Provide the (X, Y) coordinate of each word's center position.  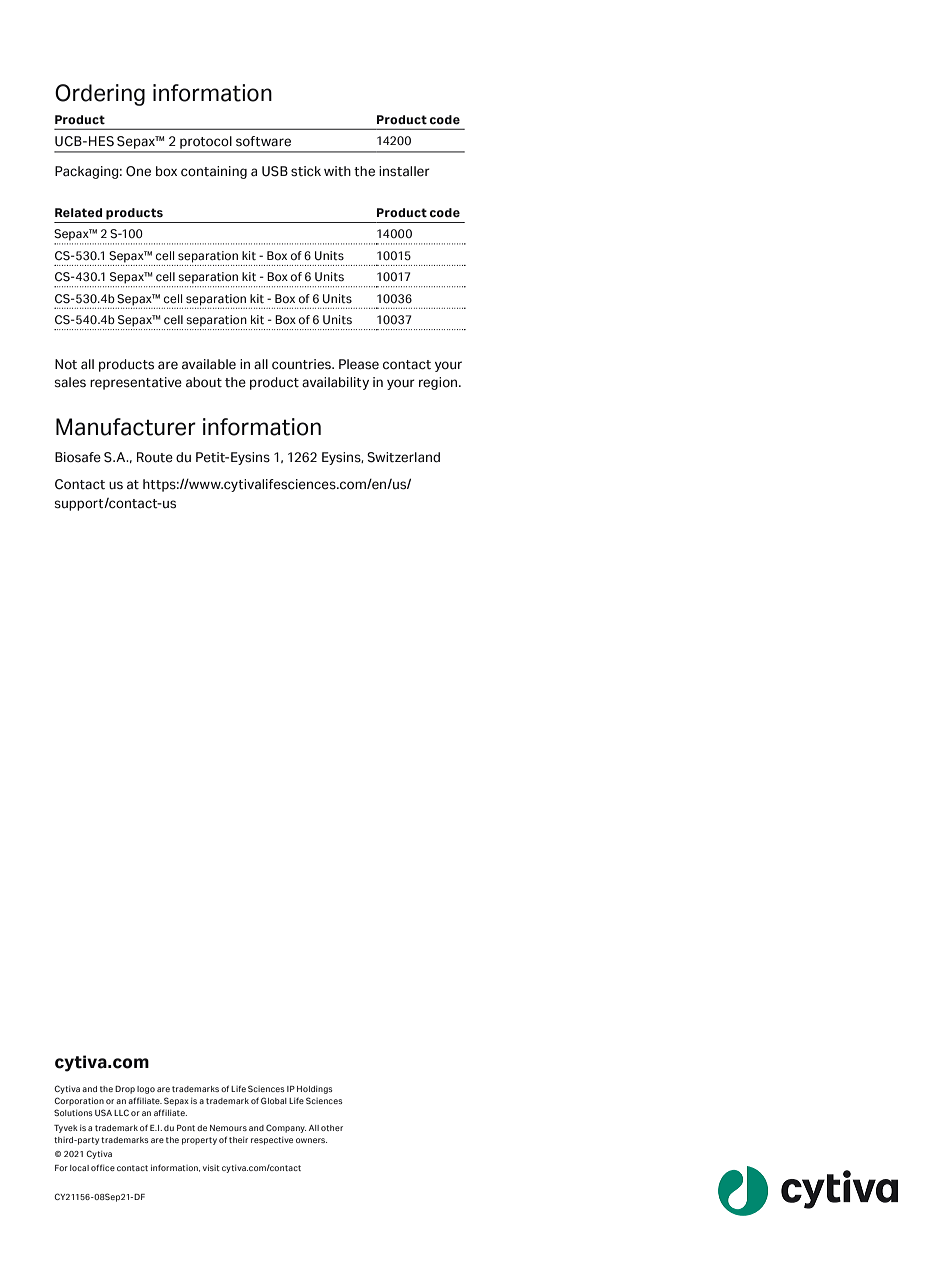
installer (404, 171)
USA (103, 1112)
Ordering (100, 95)
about (204, 382)
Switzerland (403, 457)
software (263, 141)
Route (155, 457)
